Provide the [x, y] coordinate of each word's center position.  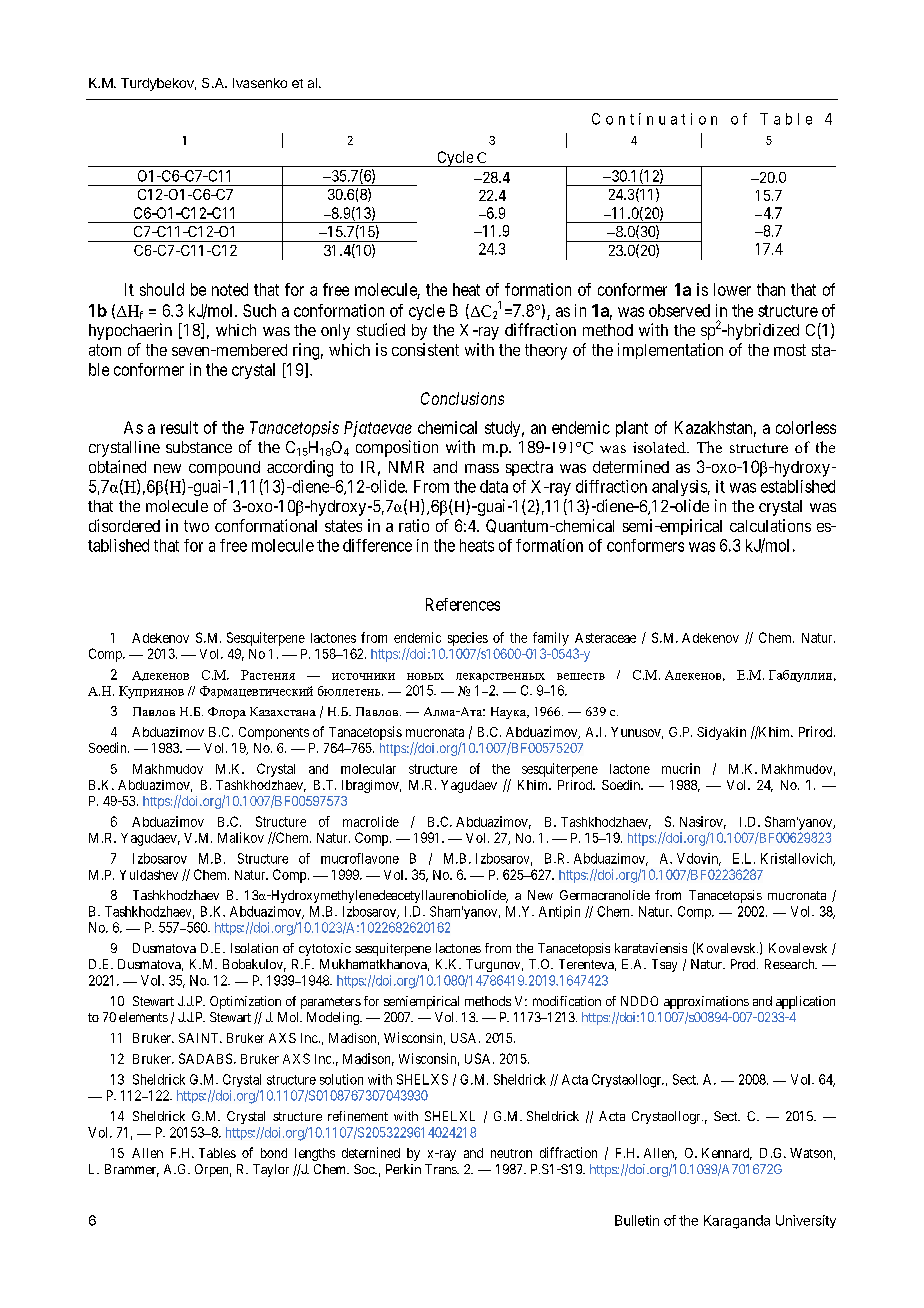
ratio [414, 525]
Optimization [245, 1002]
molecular [368, 769]
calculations [770, 525]
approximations [706, 1002]
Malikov [241, 837]
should [162, 289]
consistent [425, 349]
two [196, 526]
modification [567, 1001]
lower [732, 289]
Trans [441, 1169]
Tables [217, 1153]
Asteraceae [605, 638]
